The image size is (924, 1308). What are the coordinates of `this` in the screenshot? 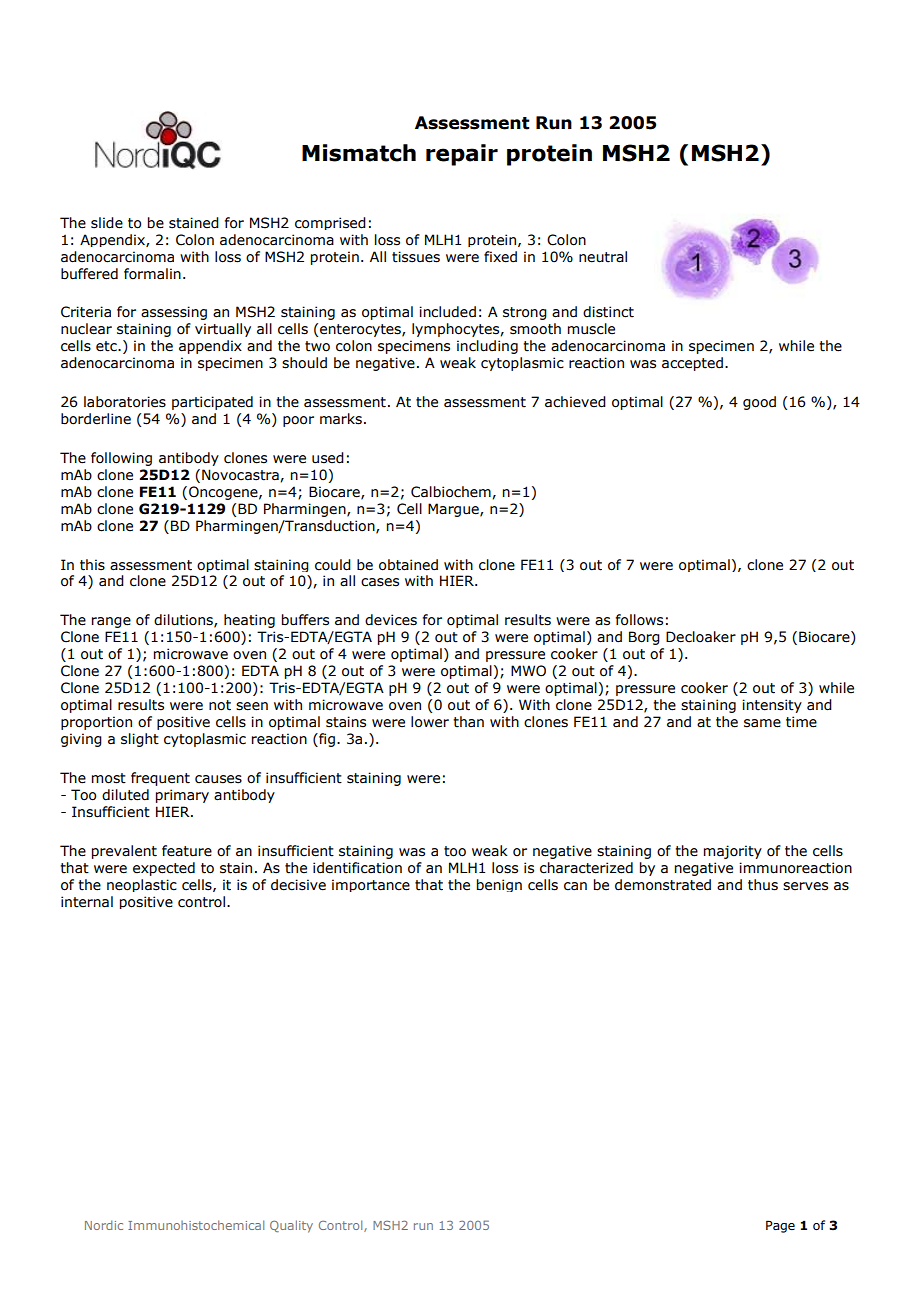 It's located at (92, 565).
